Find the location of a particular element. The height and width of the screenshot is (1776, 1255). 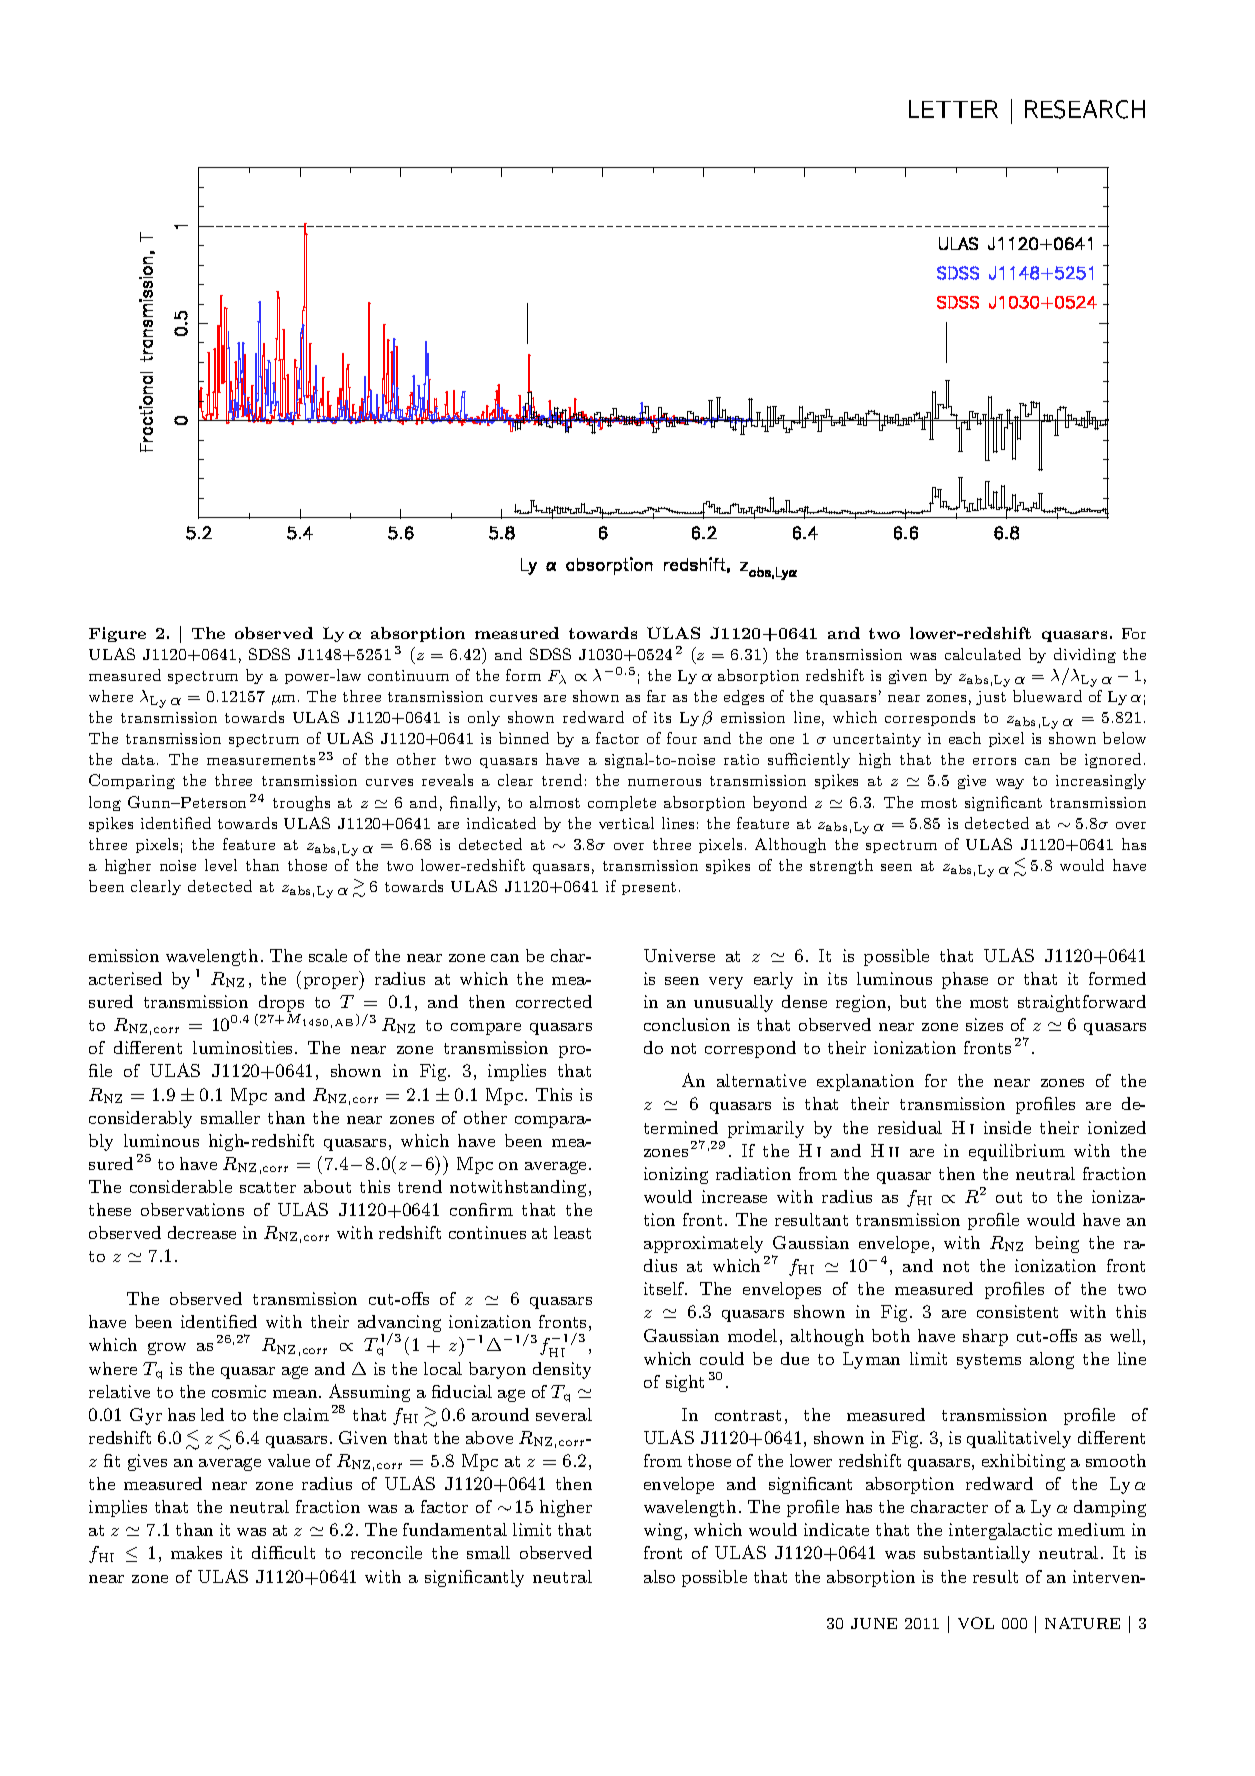

level is located at coordinates (221, 865).
